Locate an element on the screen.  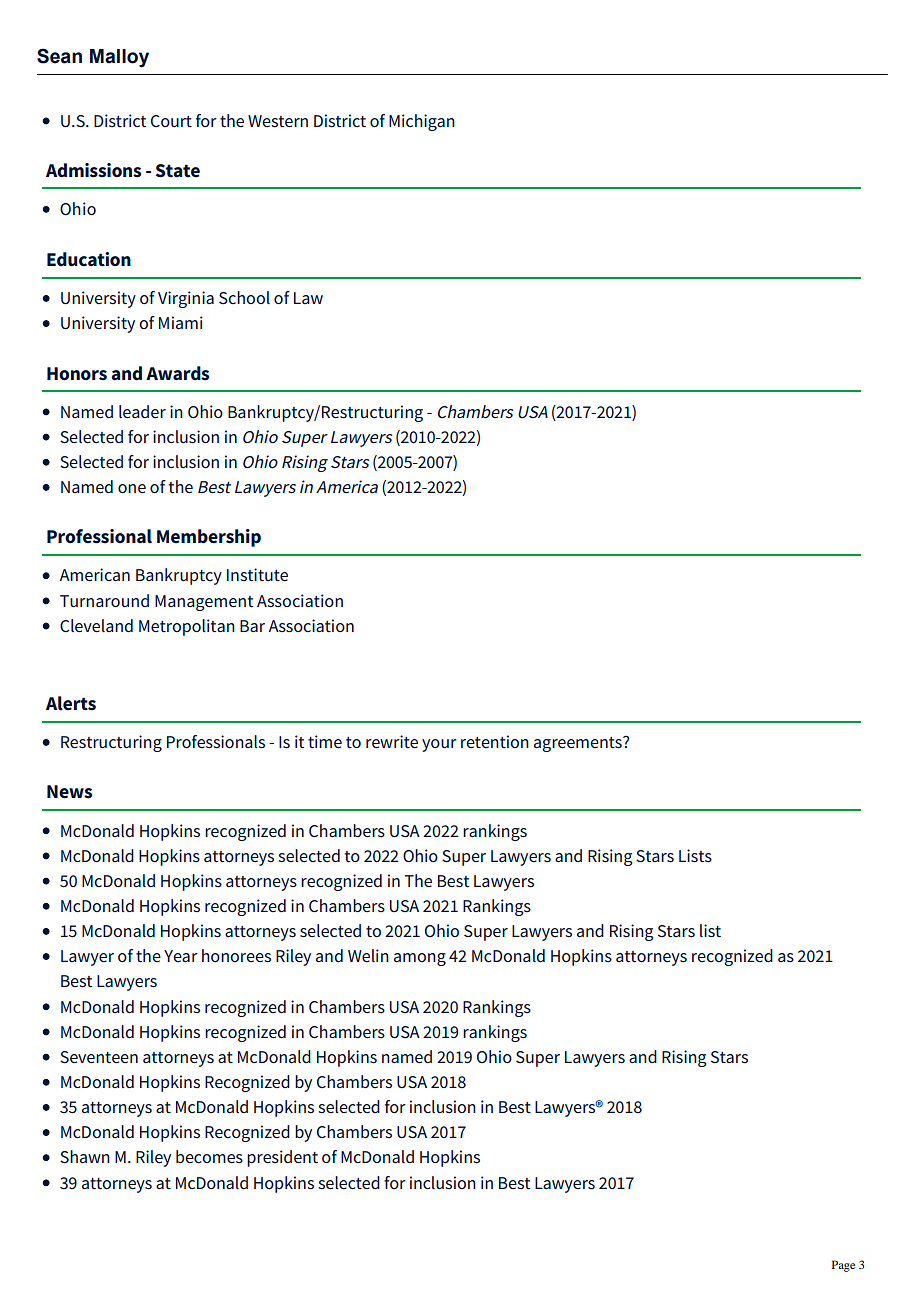
Page is located at coordinates (843, 1266).
